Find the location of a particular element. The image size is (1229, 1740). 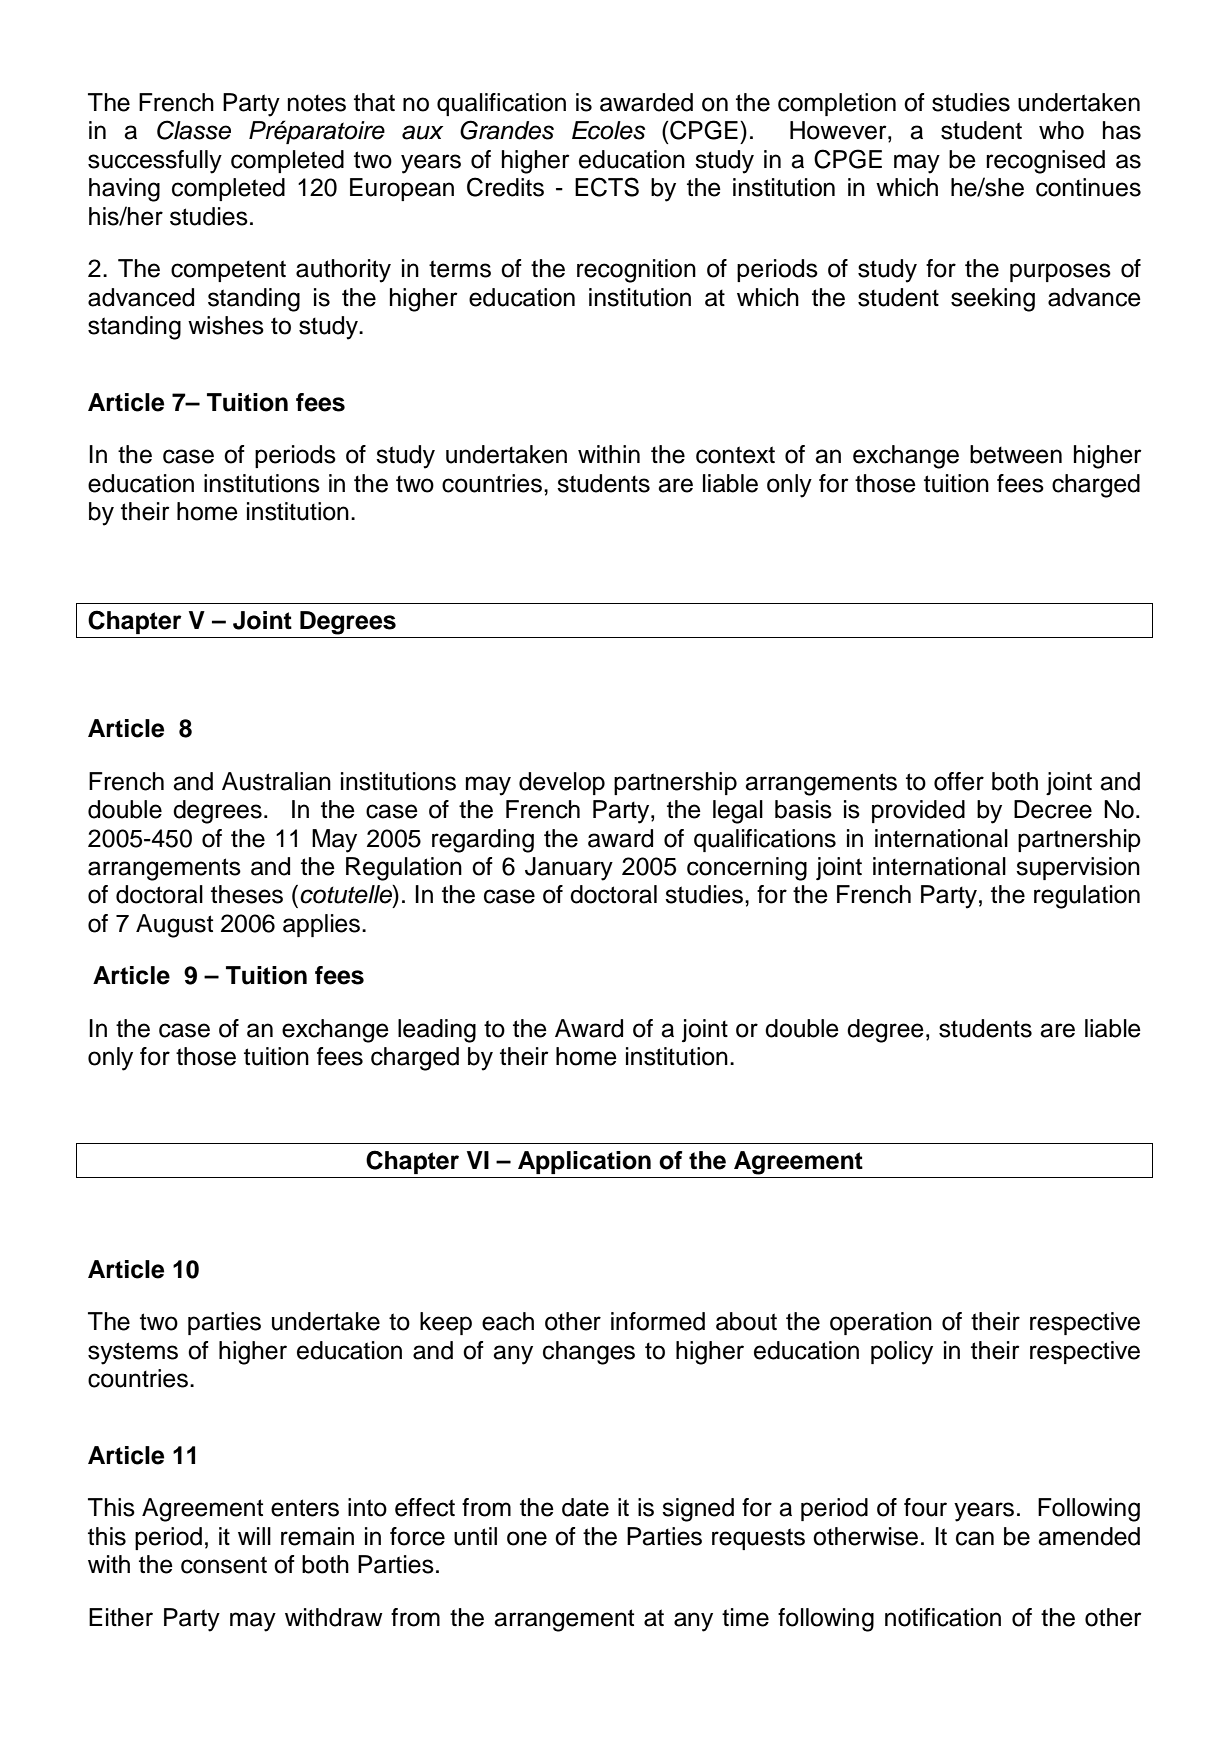

offer is located at coordinates (959, 781).
